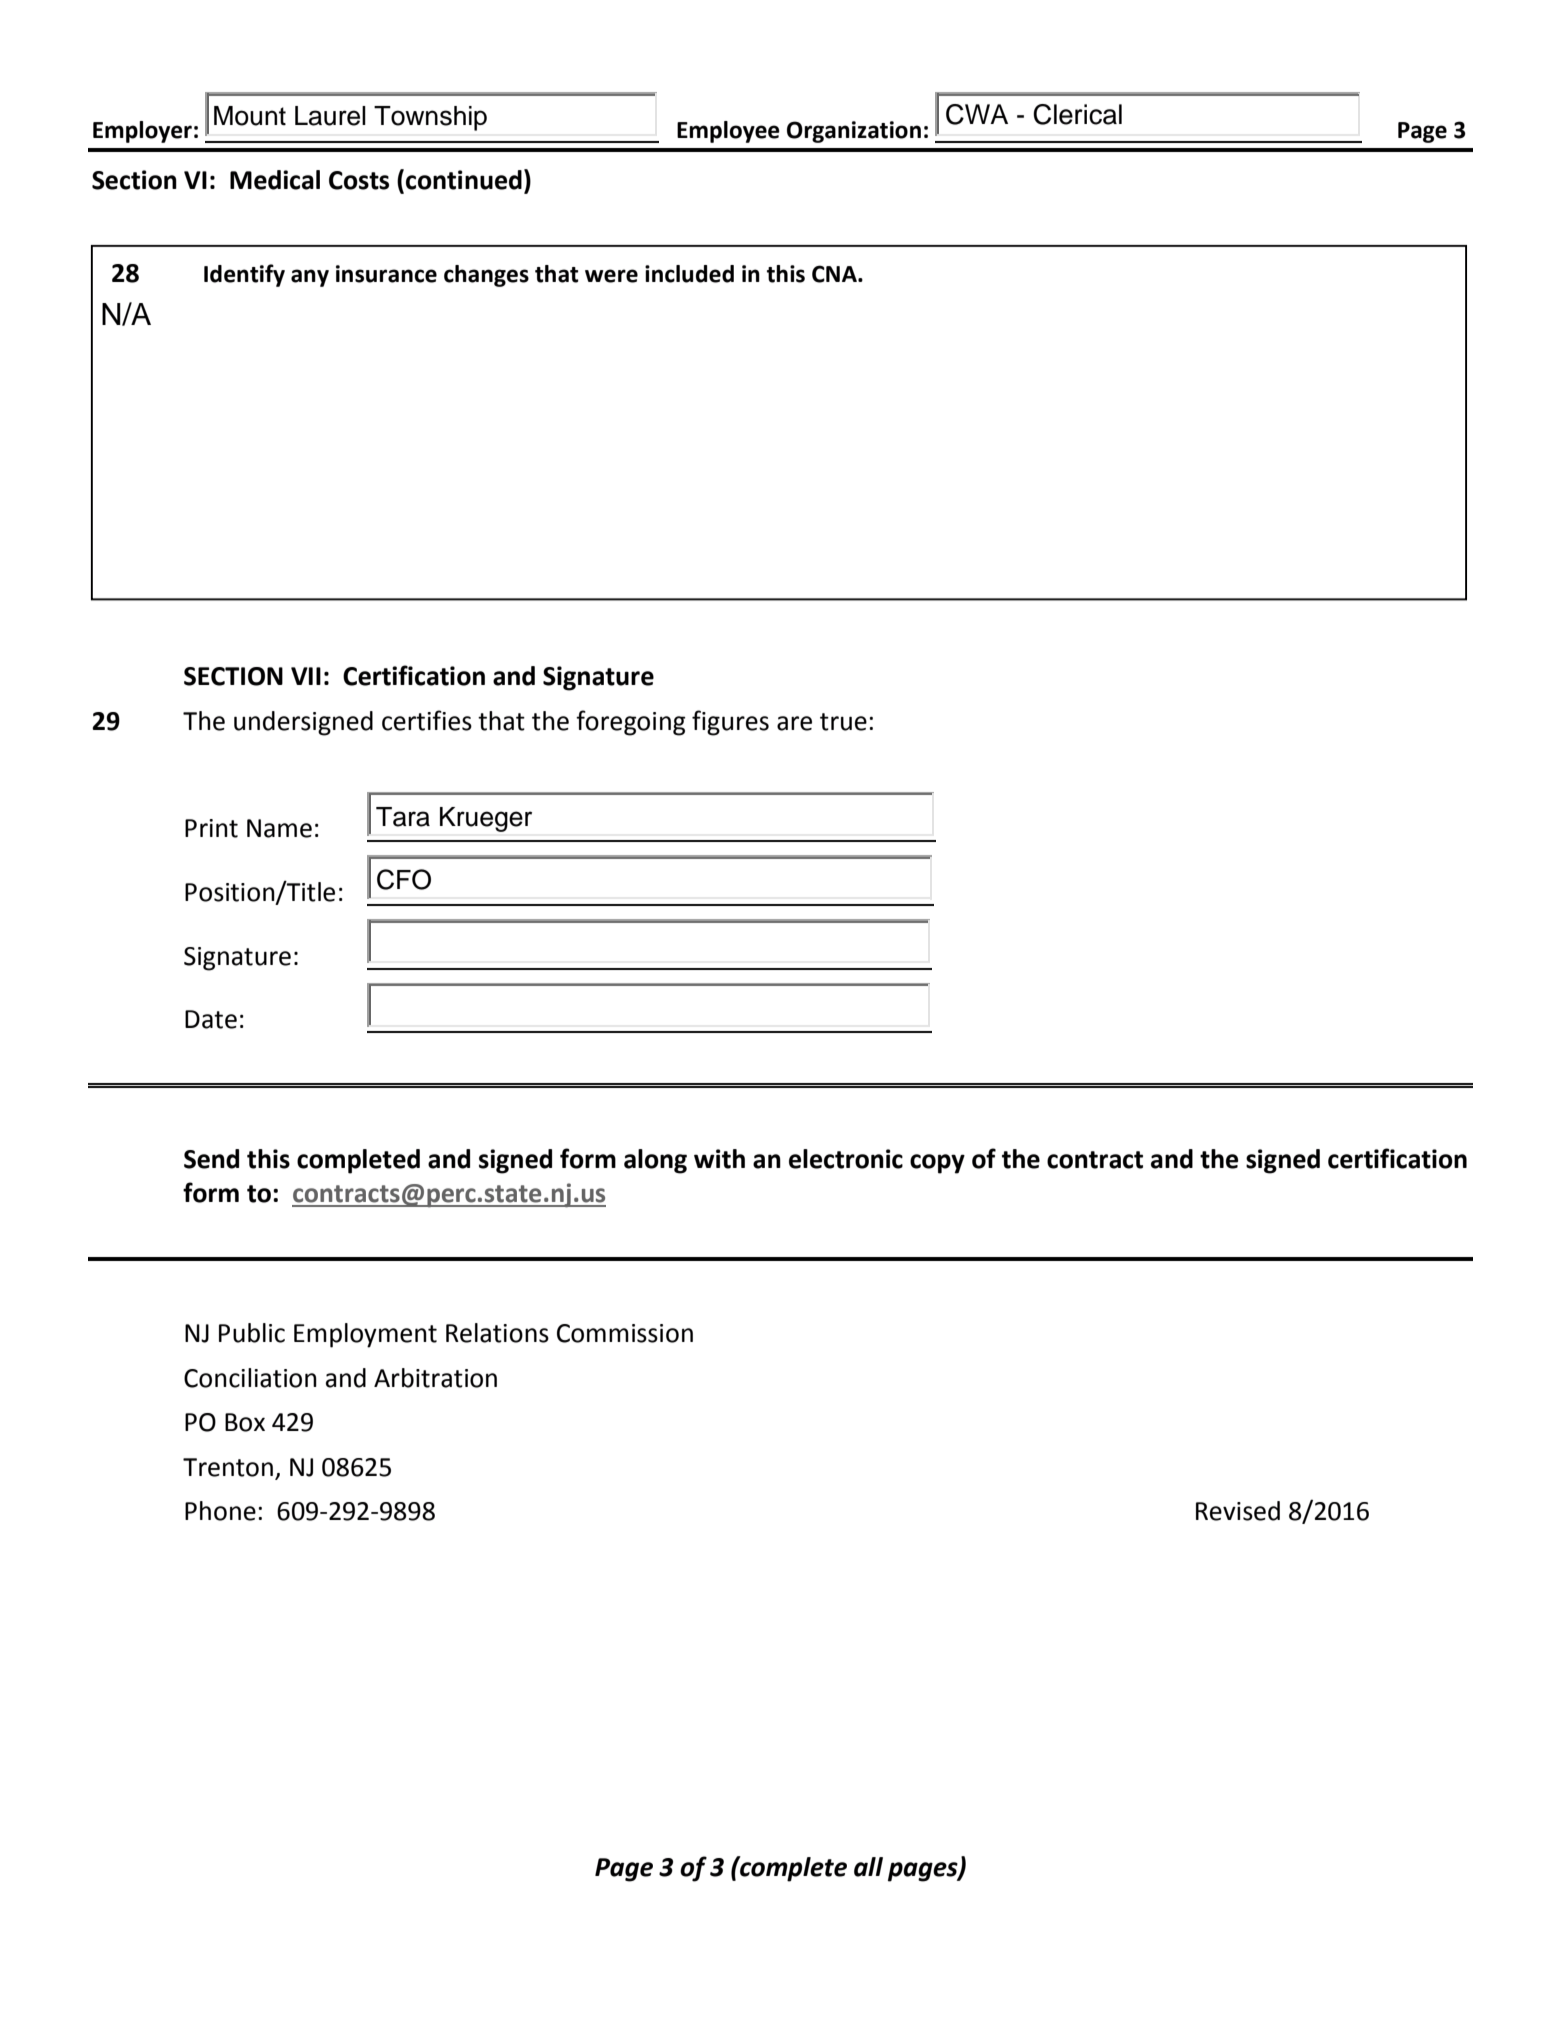 This screenshot has width=1561, height=2020. I want to click on Date, so click(211, 1019).
